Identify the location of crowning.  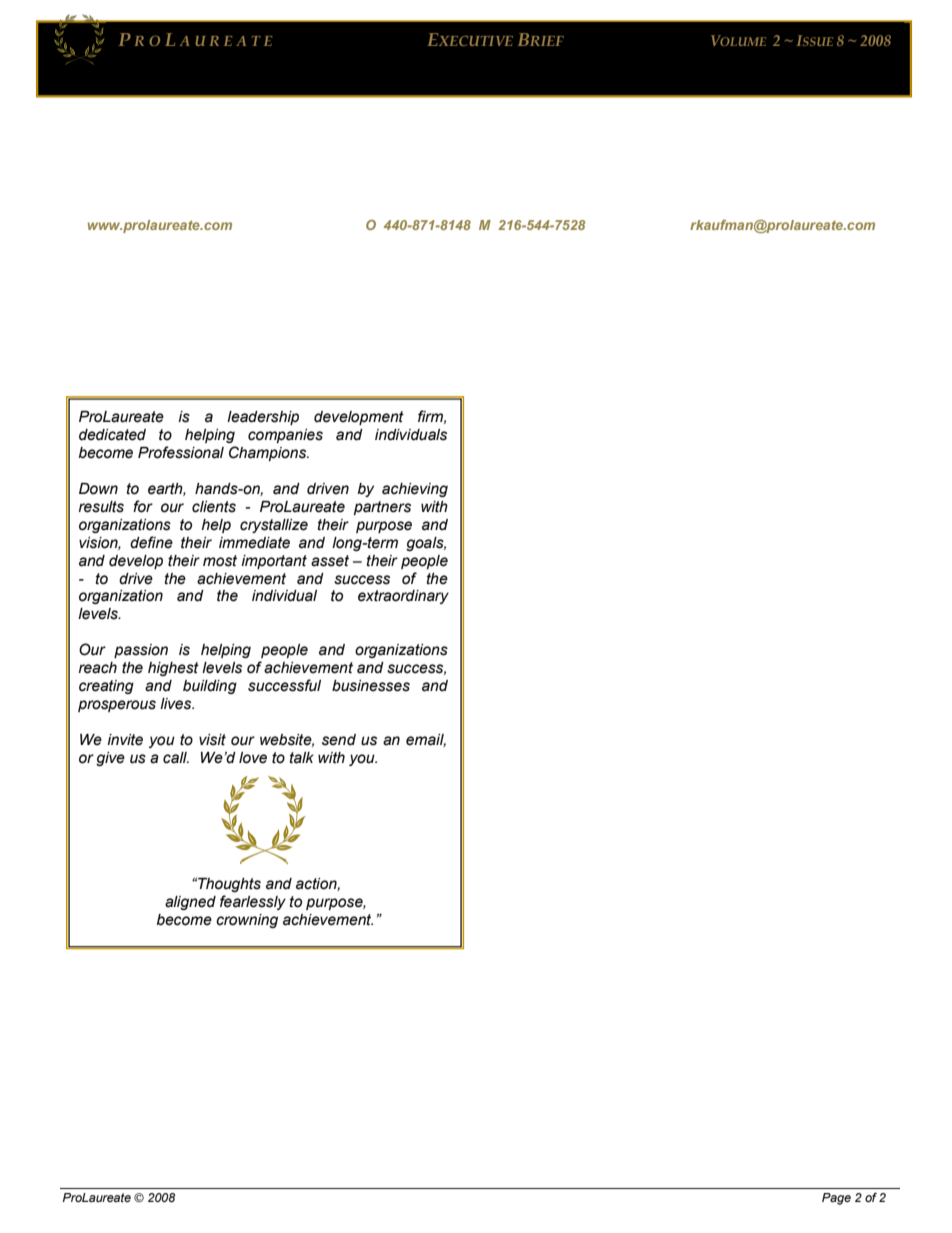
(247, 921).
